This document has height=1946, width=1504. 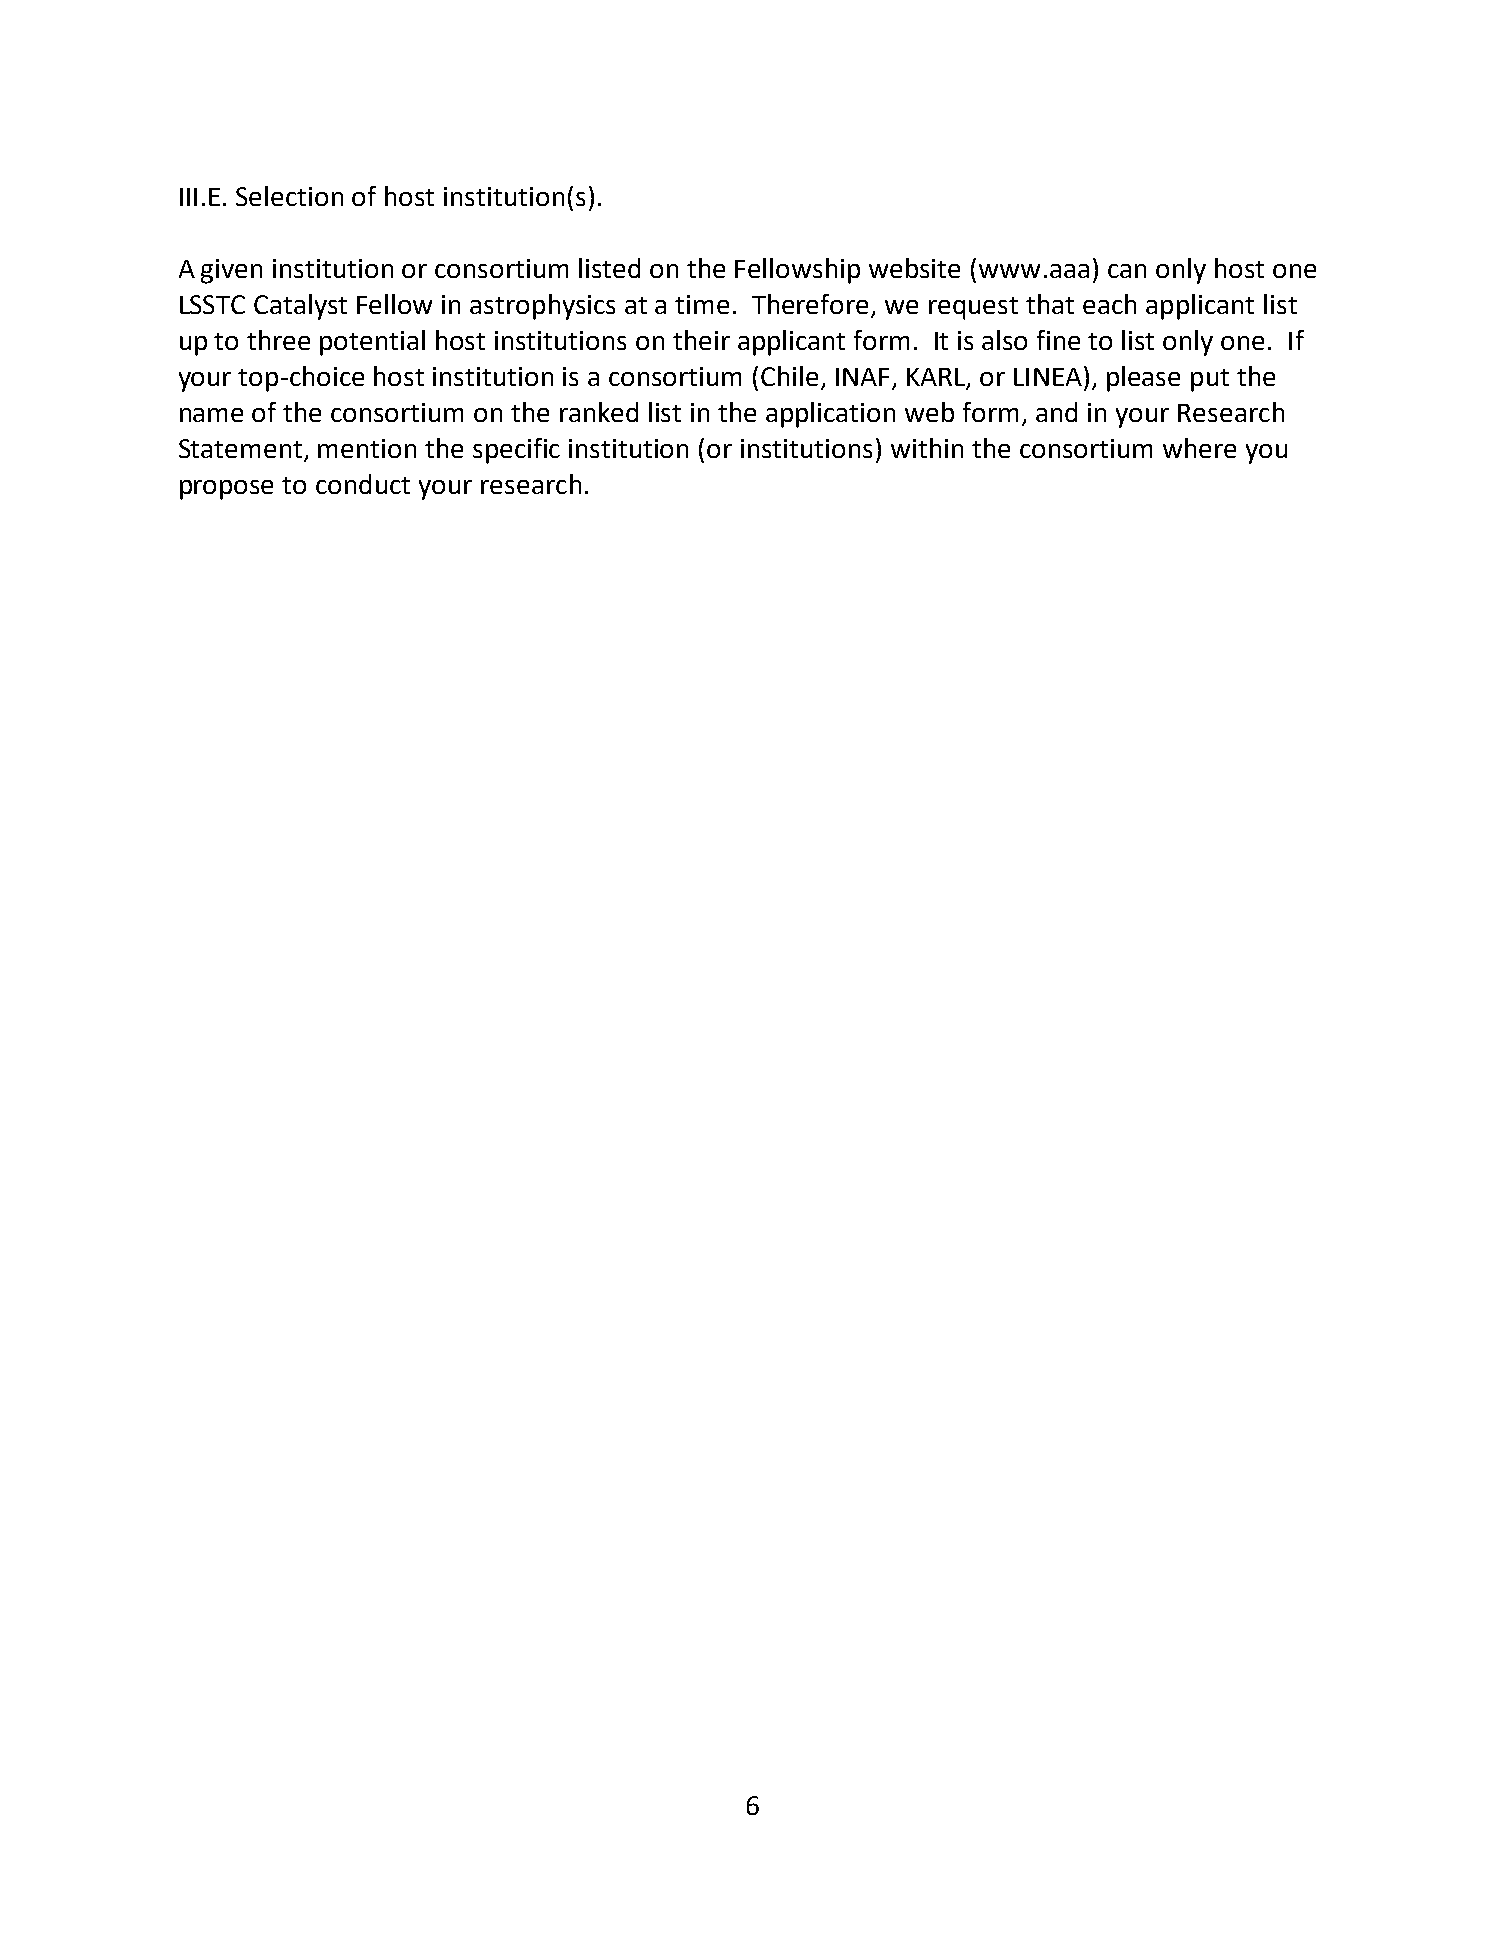 I want to click on each, so click(x=1109, y=304).
